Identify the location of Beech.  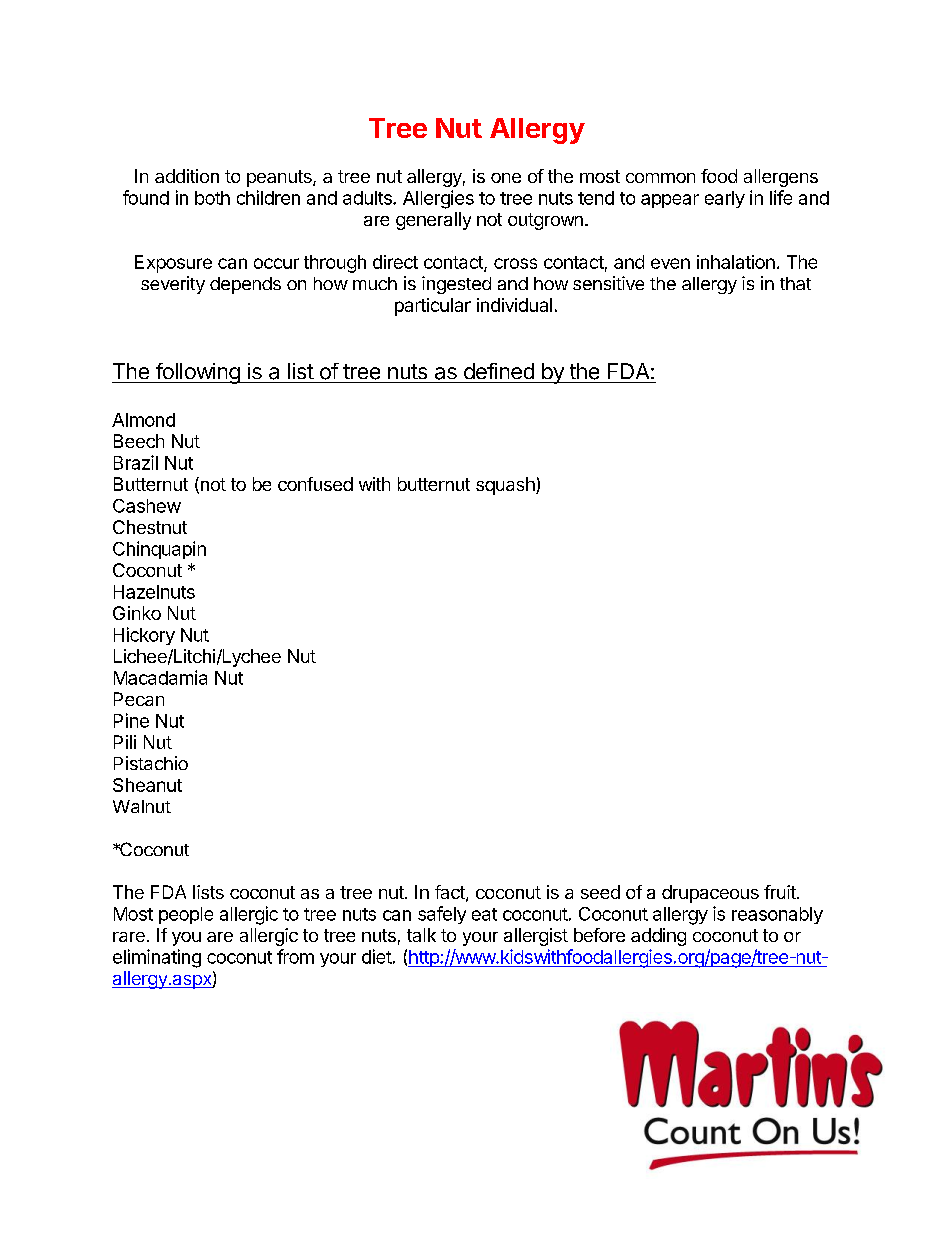
(139, 441).
